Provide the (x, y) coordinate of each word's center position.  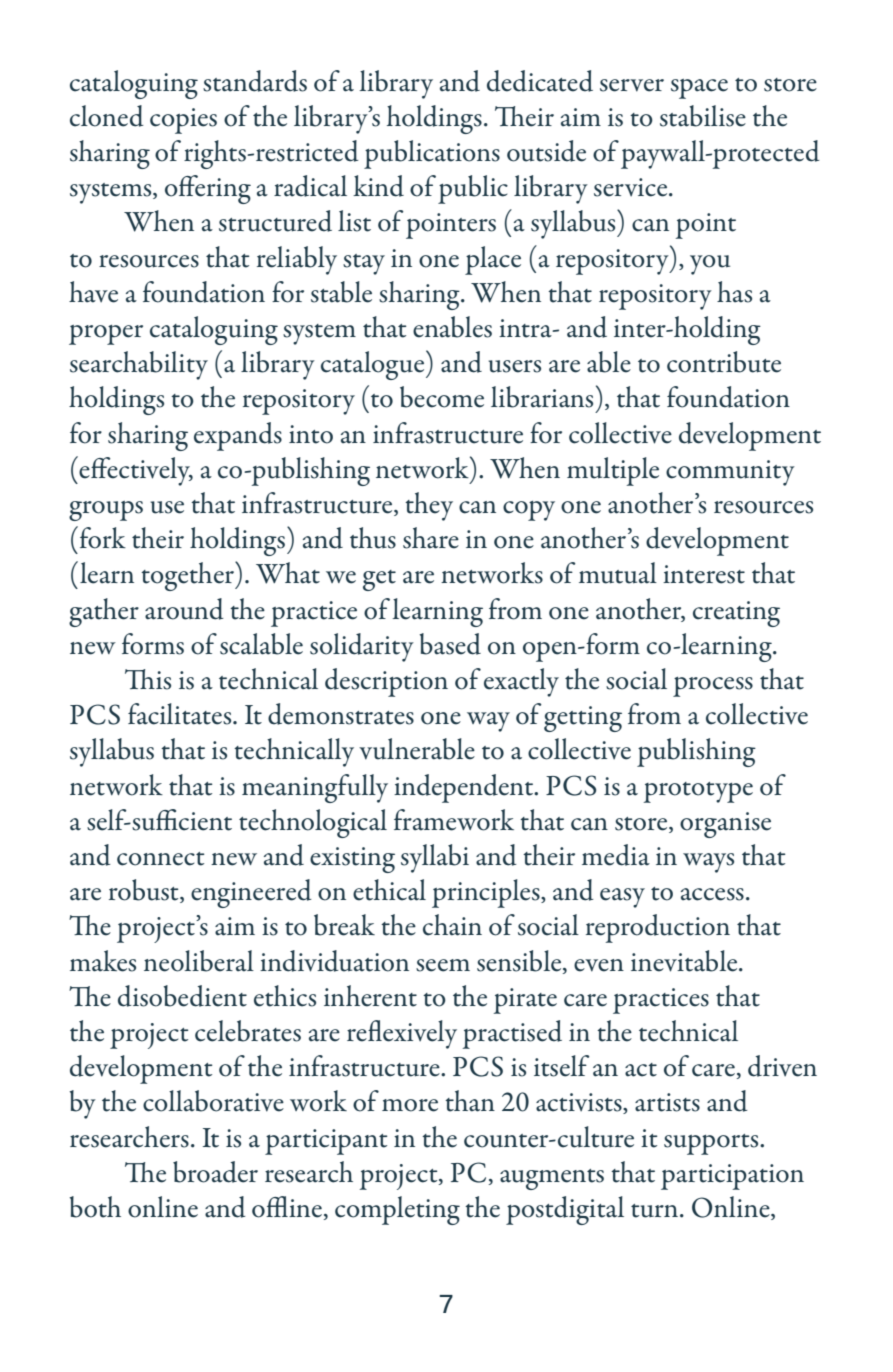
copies (183, 121)
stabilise (703, 116)
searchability (139, 365)
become (442, 397)
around (184, 609)
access (712, 894)
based (450, 644)
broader (215, 1172)
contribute (724, 362)
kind (378, 186)
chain (452, 925)
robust (145, 891)
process (713, 687)
